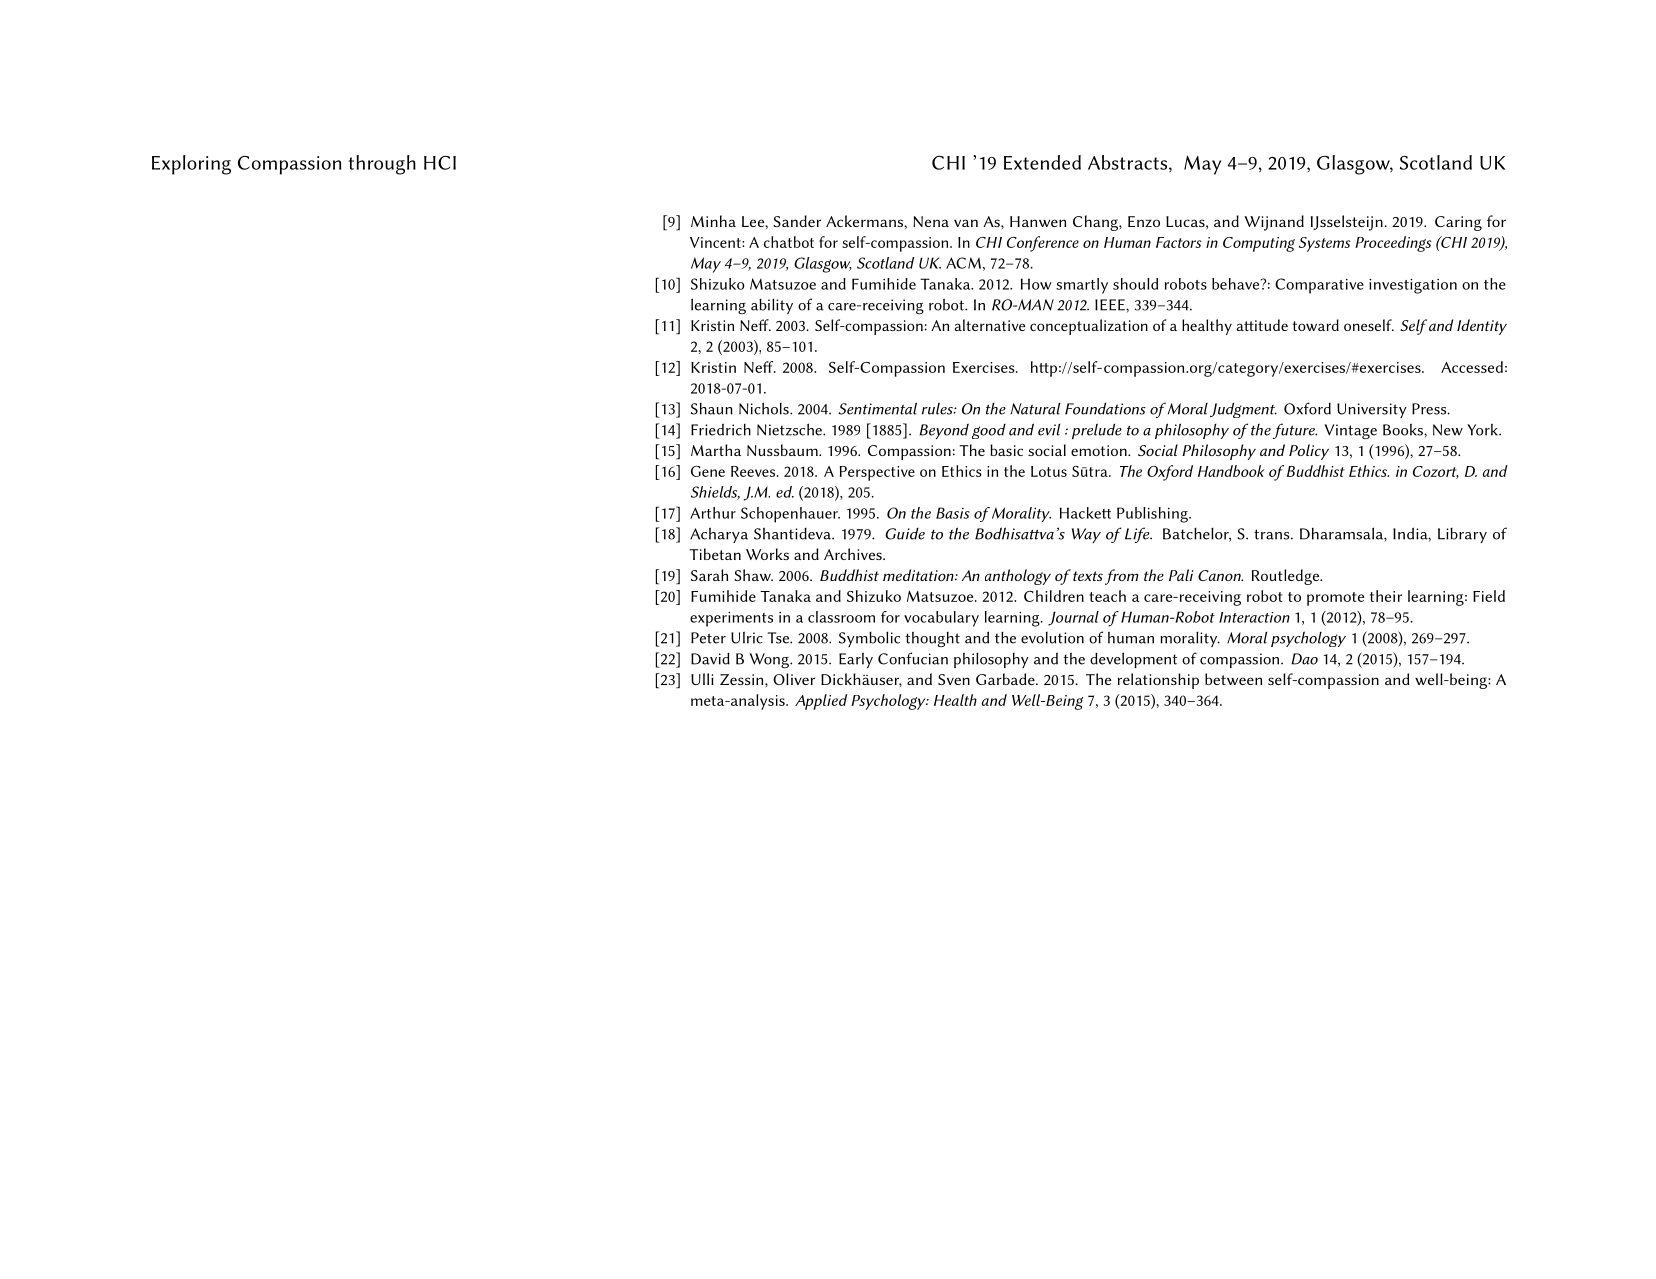 The height and width of the image is (1279, 1656). Describe the element at coordinates (382, 165) in the image. I see `through` at that location.
